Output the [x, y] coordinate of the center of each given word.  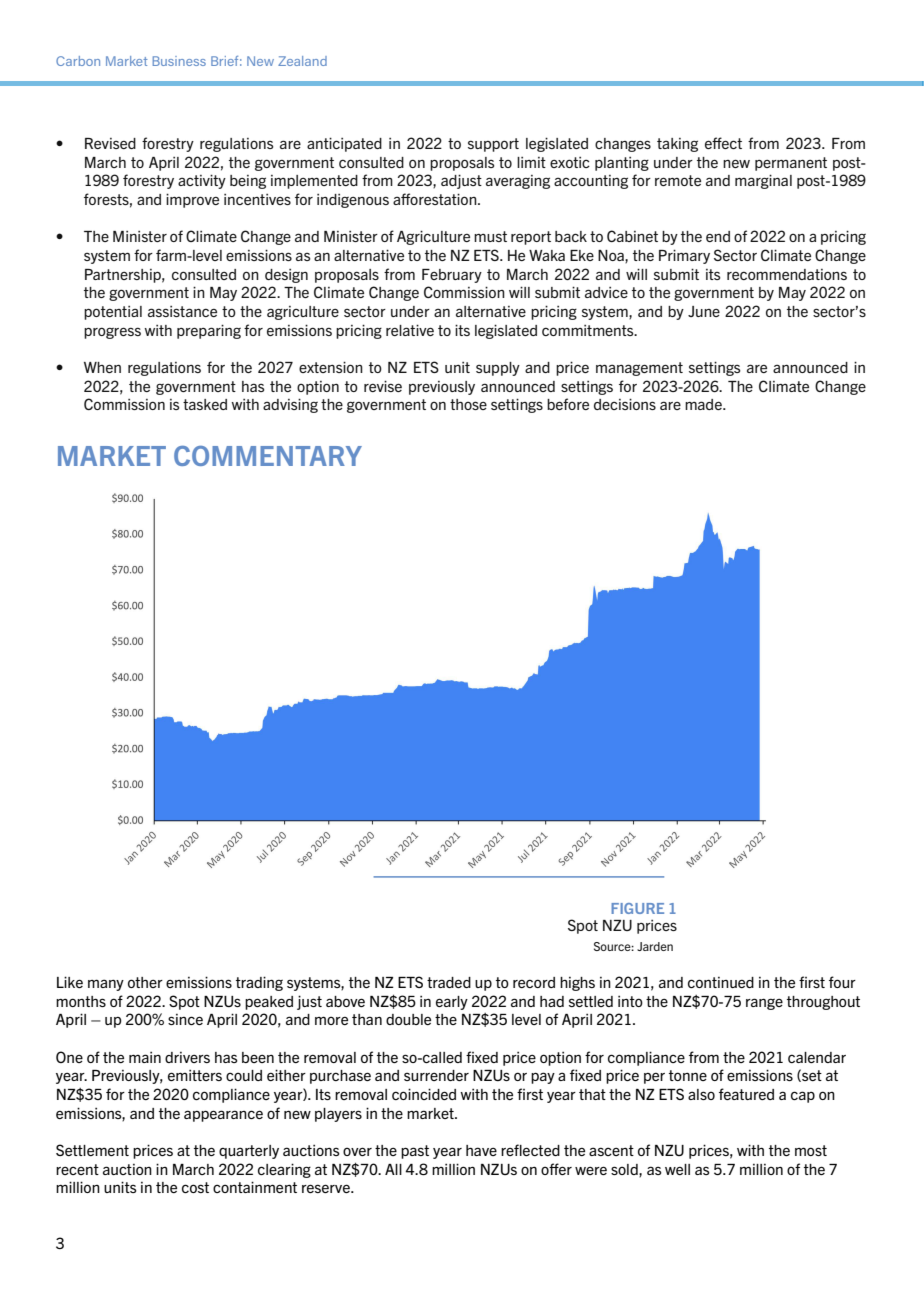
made [704, 404]
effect [723, 143]
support [493, 145]
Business [179, 61]
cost [195, 1187]
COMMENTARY [268, 456]
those [468, 404]
